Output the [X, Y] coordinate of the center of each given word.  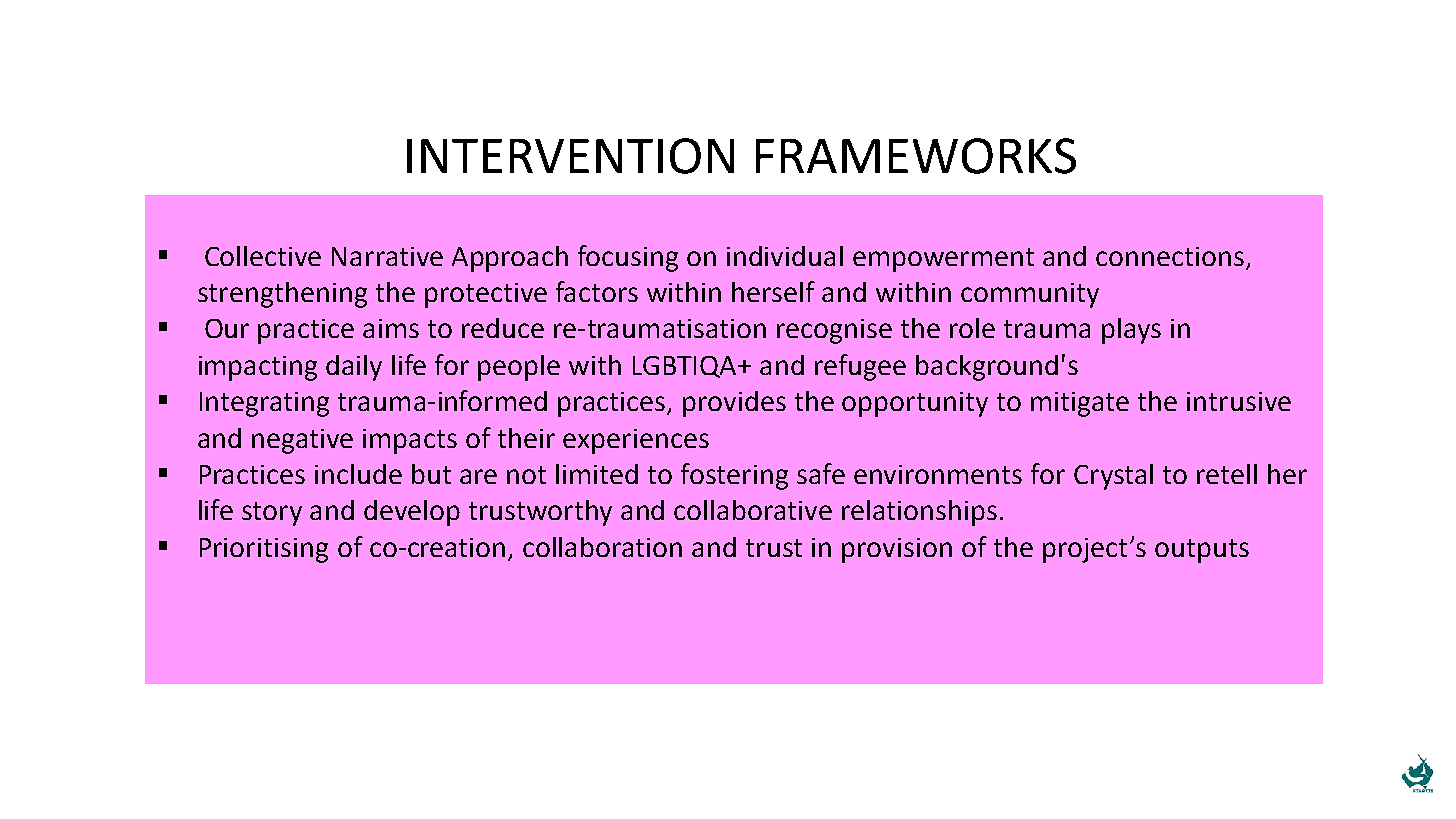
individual [785, 256]
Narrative [387, 256]
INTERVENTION [570, 156]
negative [302, 441]
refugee [860, 367]
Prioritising [264, 550]
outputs [1202, 551]
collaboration [602, 547]
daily [354, 368]
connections [1170, 256]
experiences [636, 441]
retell [1227, 474]
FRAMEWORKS [916, 156]
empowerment [943, 260]
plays [1131, 331]
